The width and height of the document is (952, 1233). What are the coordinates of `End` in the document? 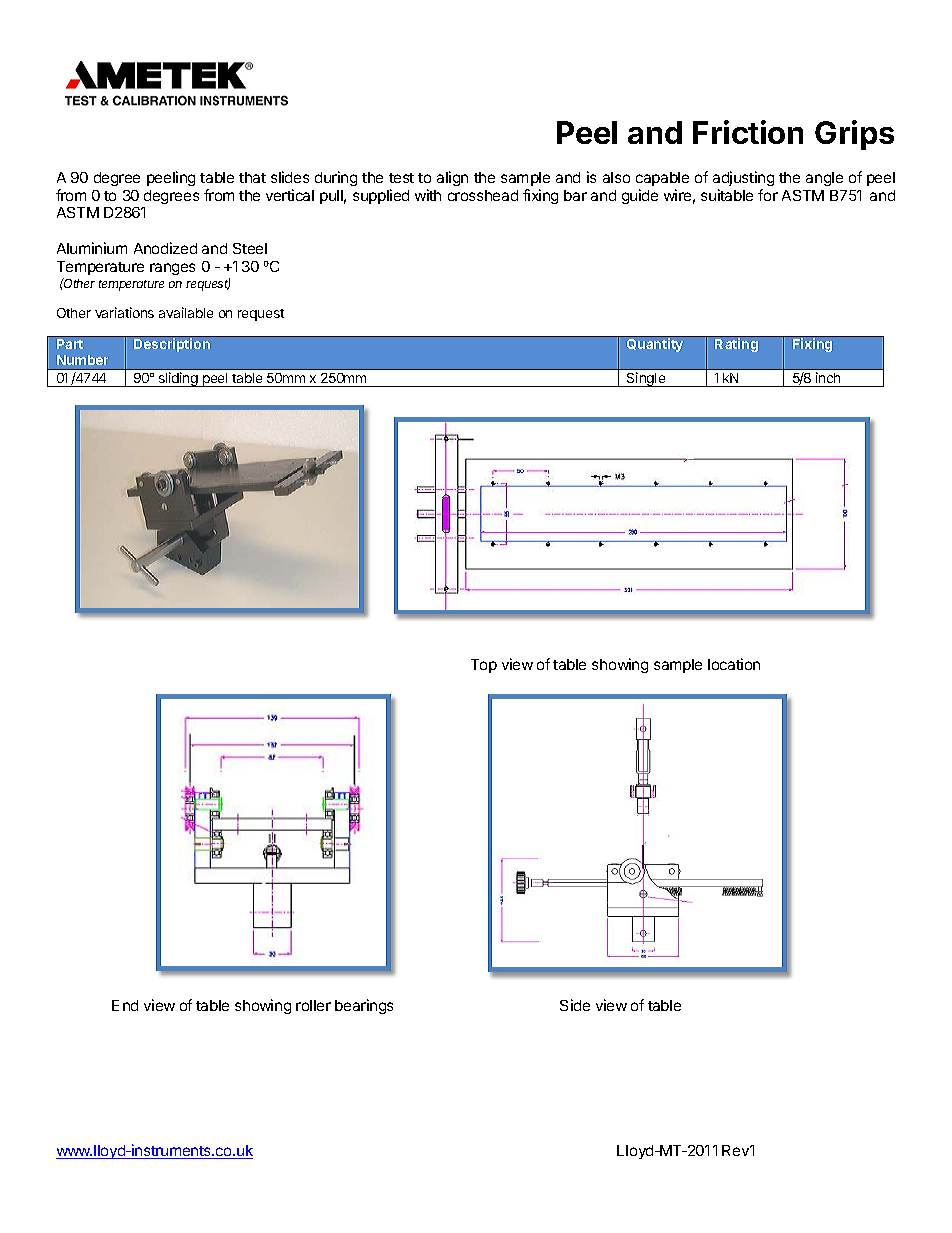 It's located at (125, 1005).
